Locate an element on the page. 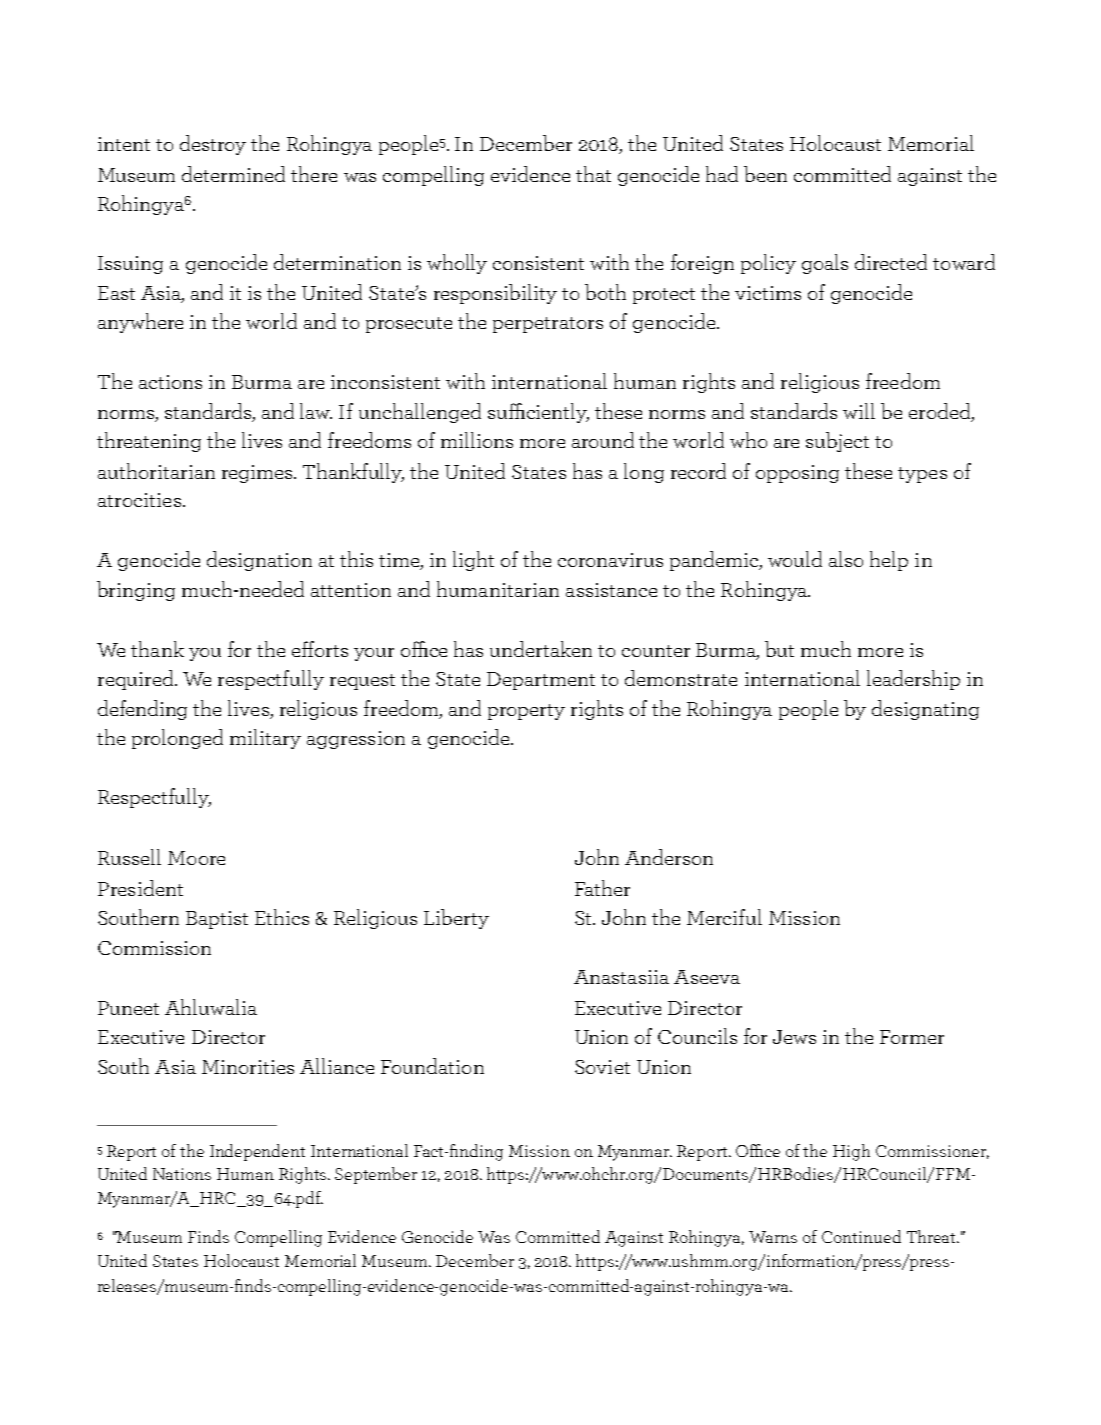  determined is located at coordinates (233, 174).
